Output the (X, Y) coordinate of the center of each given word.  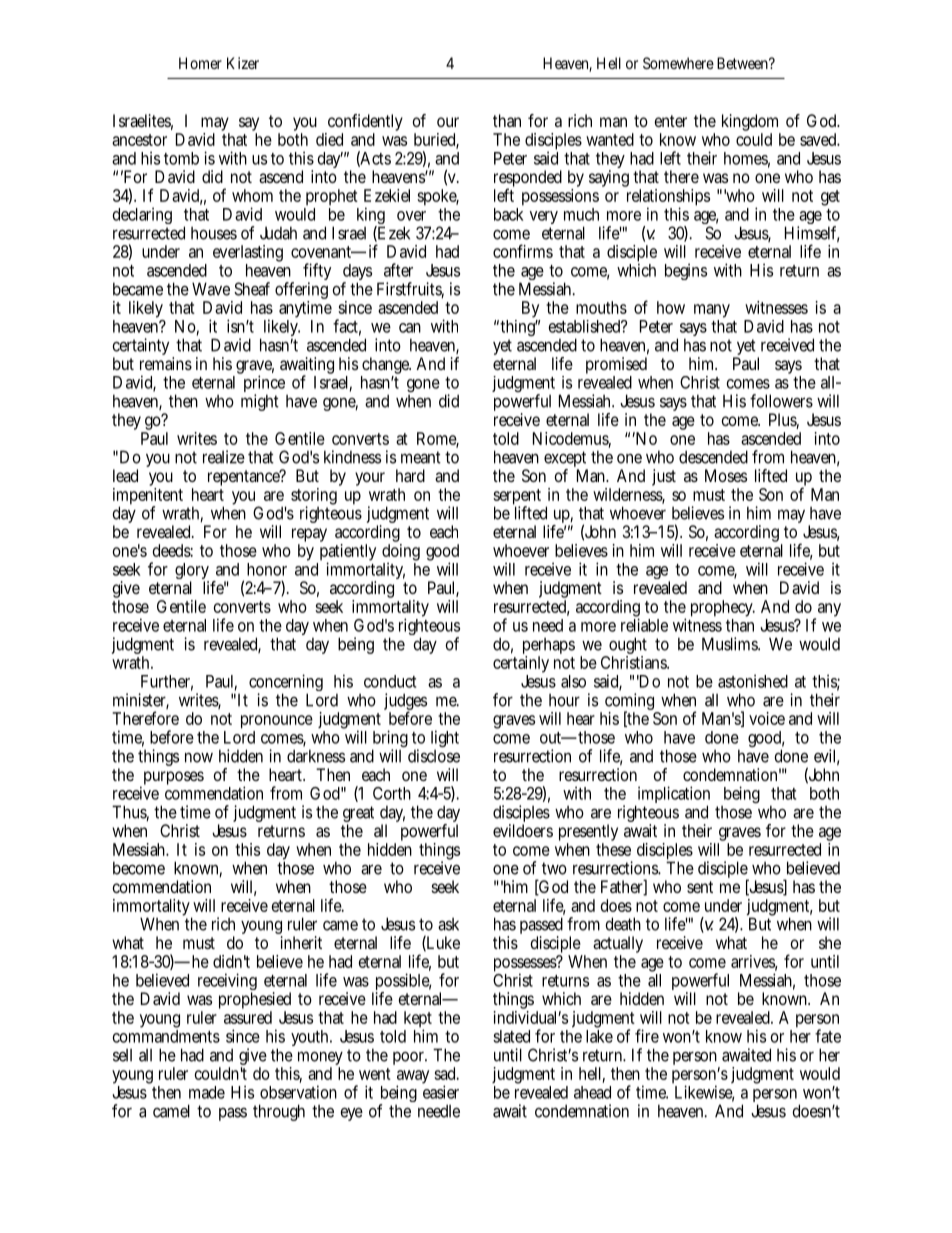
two (554, 868)
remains (166, 363)
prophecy (723, 610)
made (207, 1092)
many (712, 312)
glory (194, 572)
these (613, 848)
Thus (130, 813)
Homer (200, 63)
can (410, 328)
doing (401, 554)
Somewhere (678, 63)
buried (436, 140)
